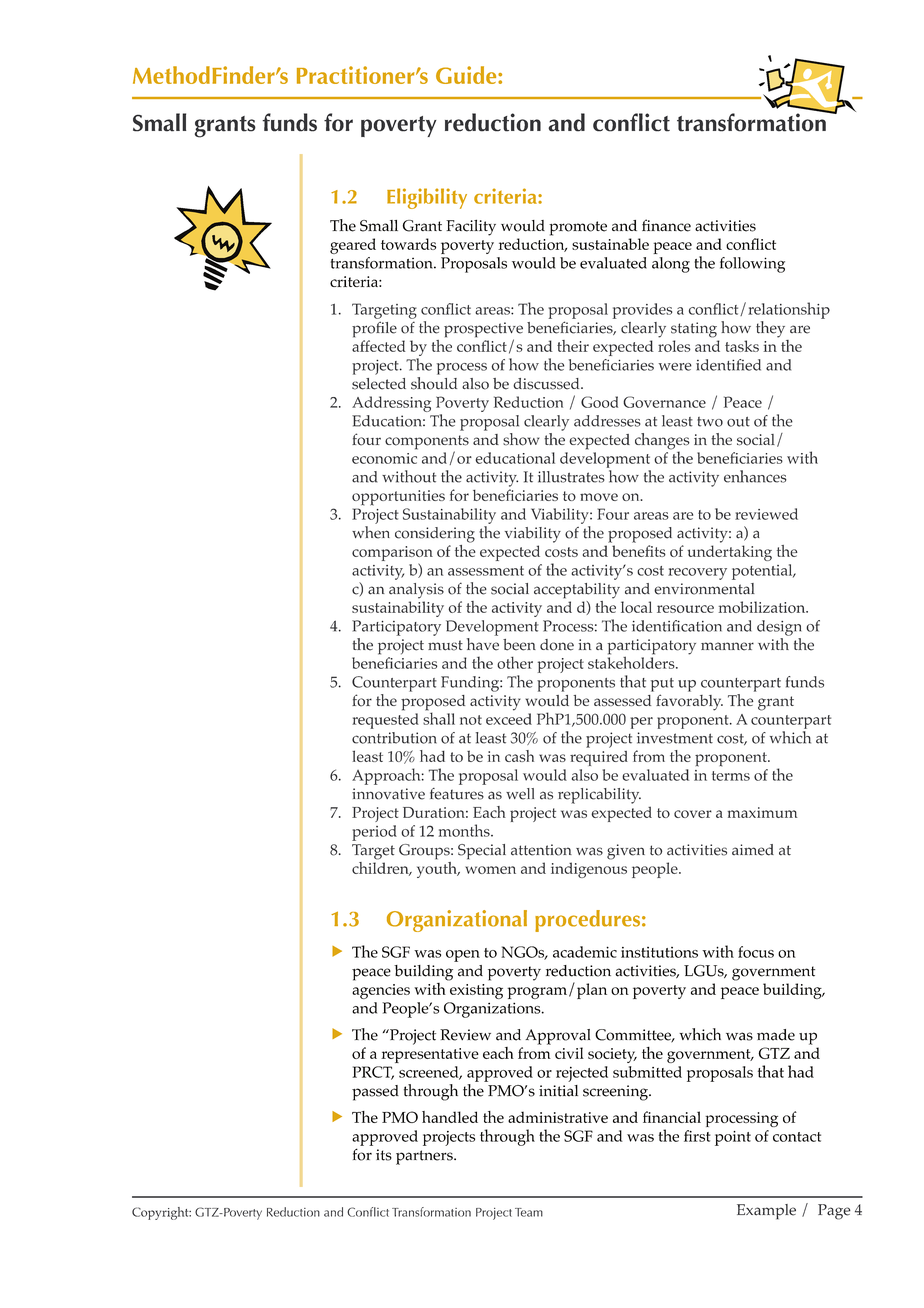 Image resolution: width=924 pixels, height=1308 pixels. Describe the element at coordinates (752, 265) in the document. I see `following` at that location.
